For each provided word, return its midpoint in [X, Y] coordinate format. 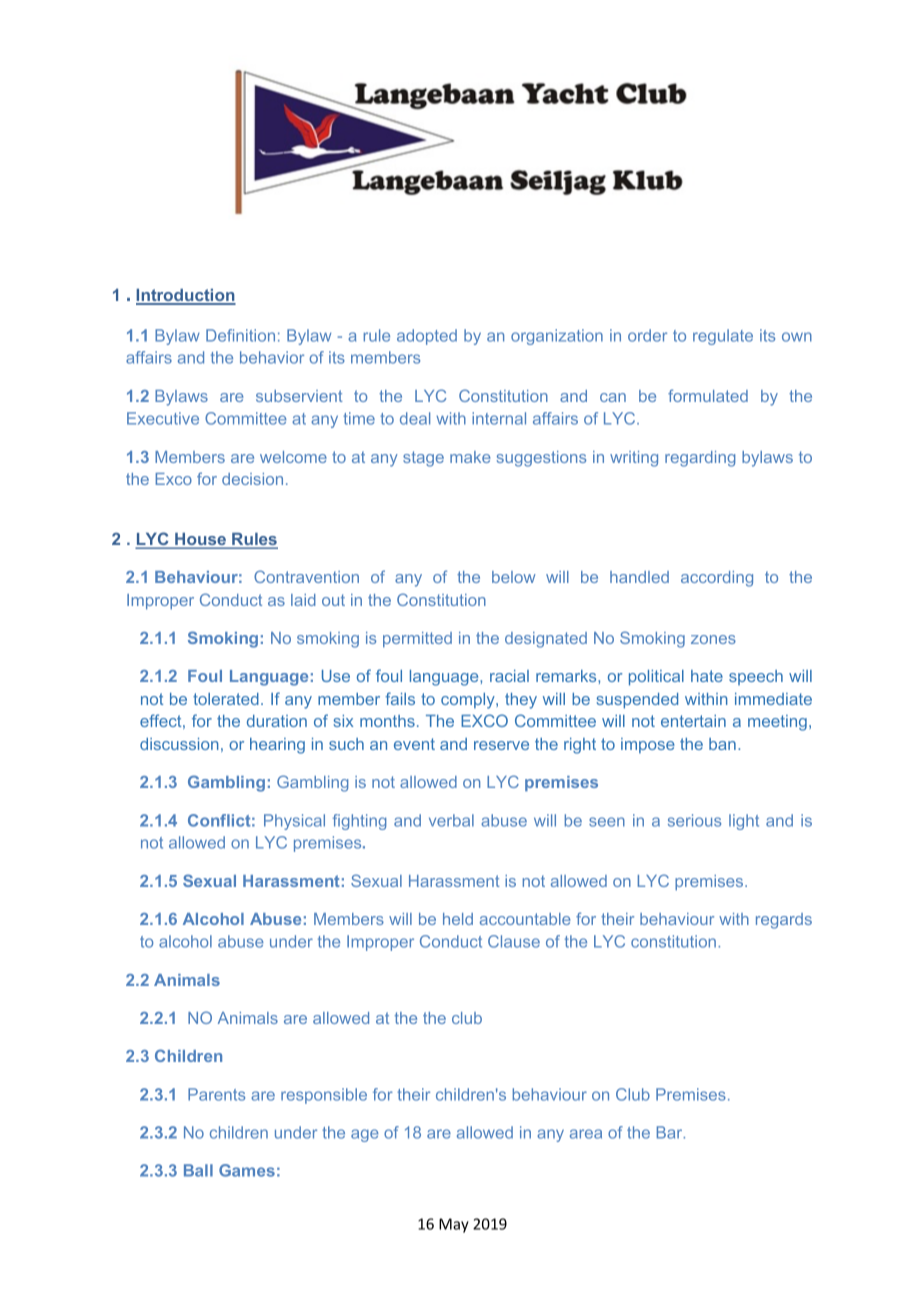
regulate [723, 337]
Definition [240, 335]
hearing [277, 746]
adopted [427, 337]
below [514, 577]
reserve [501, 745]
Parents [216, 1094]
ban [722, 744]
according [717, 579]
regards [784, 921]
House [201, 540]
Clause [514, 941]
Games [247, 1170]
